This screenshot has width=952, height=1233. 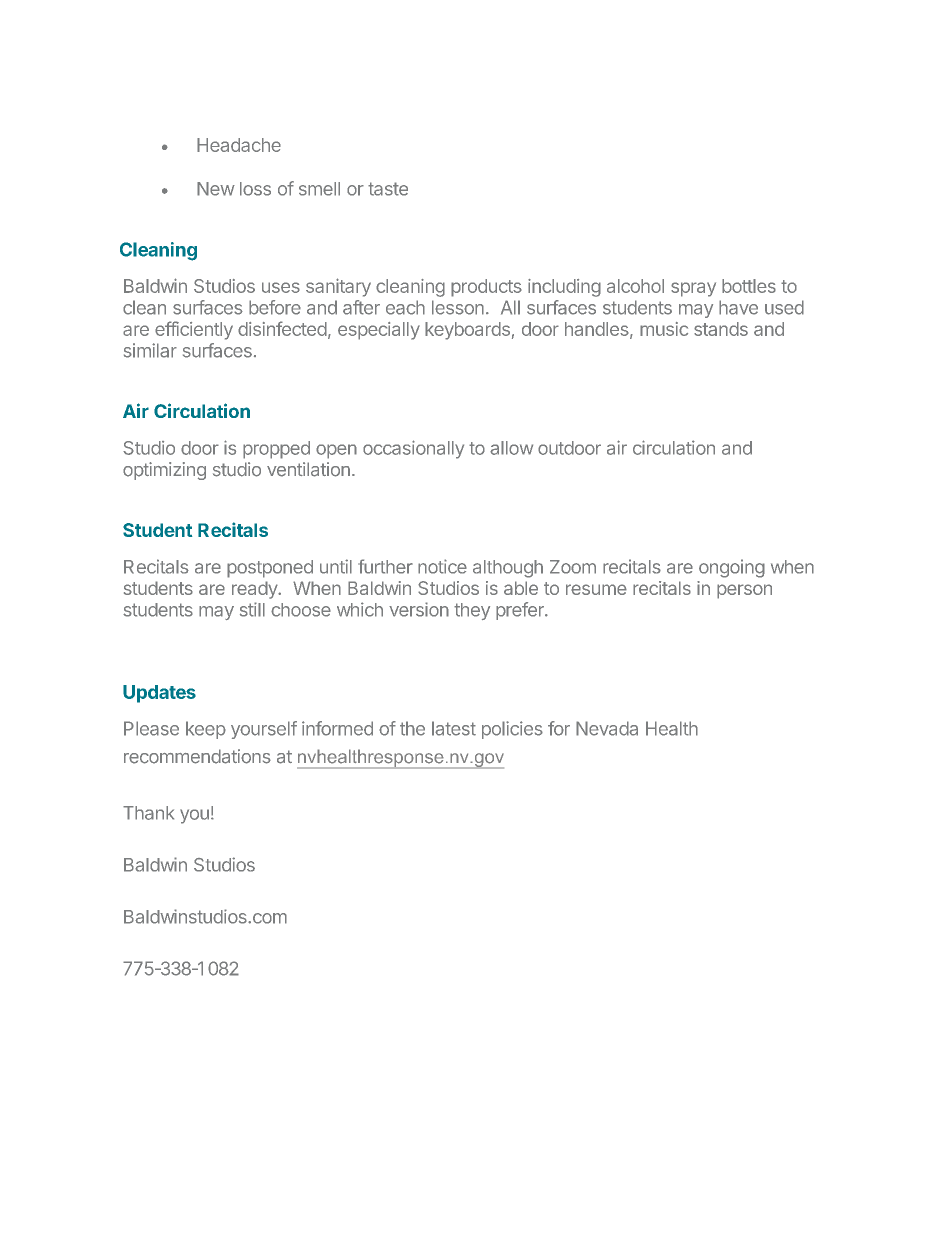 What do you see at coordinates (732, 568) in the screenshot?
I see `ongoing` at bounding box center [732, 568].
